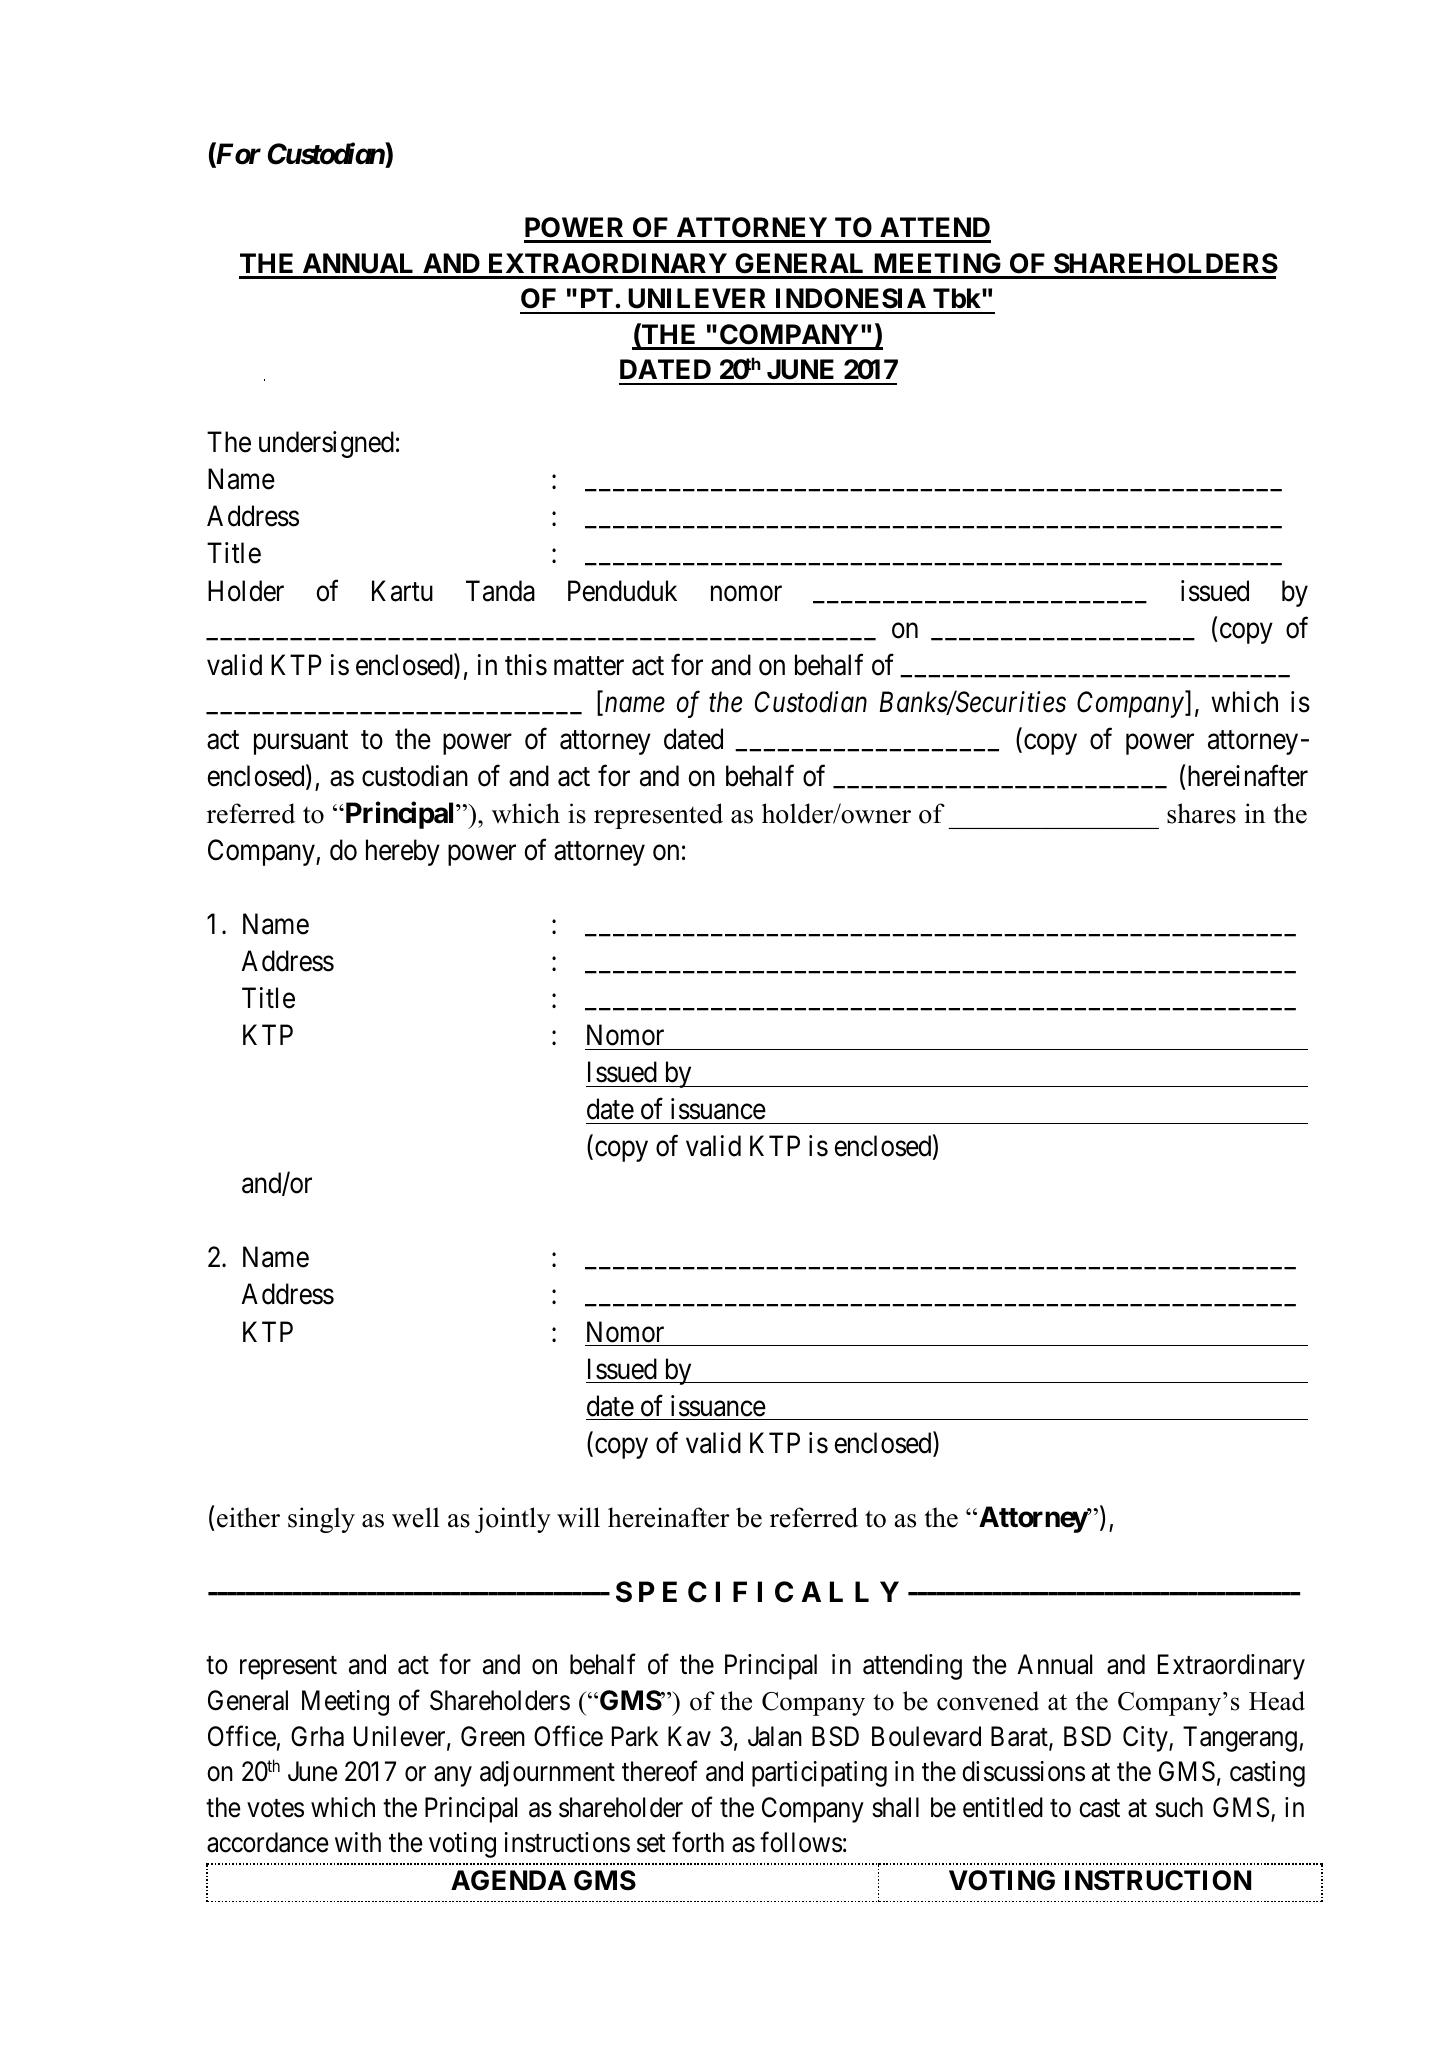  What do you see at coordinates (589, 666) in the page?
I see `matter` at bounding box center [589, 666].
